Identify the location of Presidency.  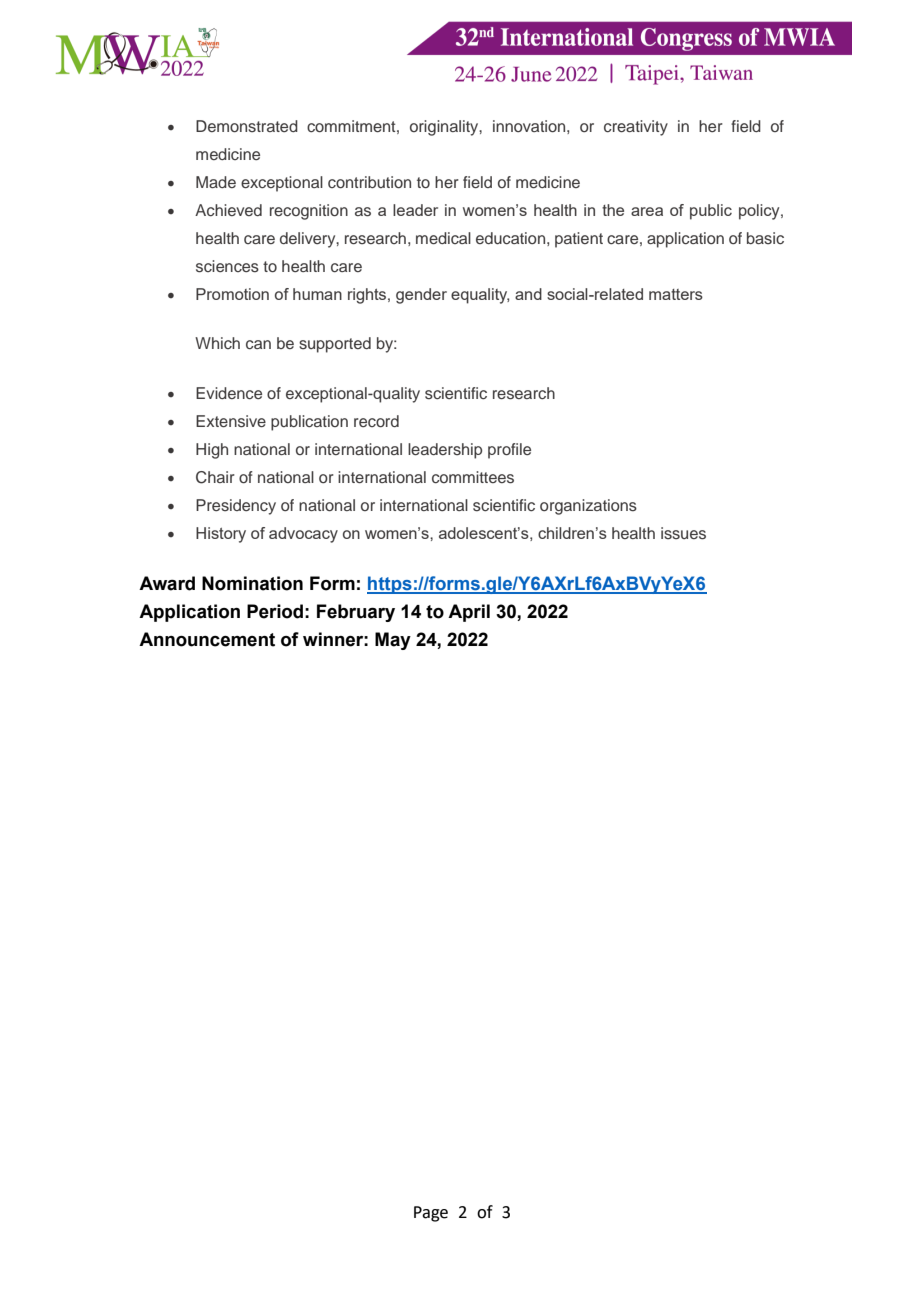
(236, 507).
